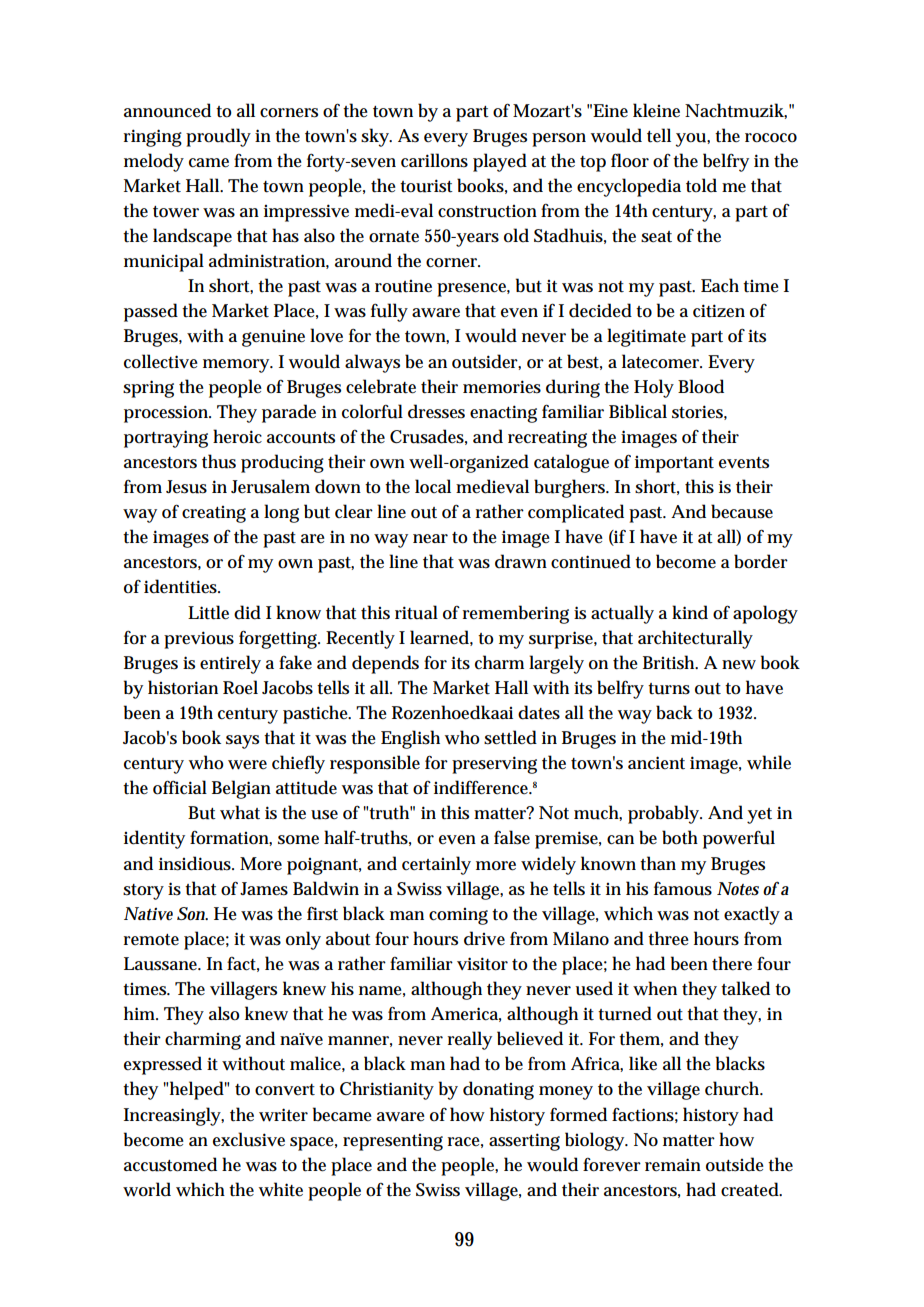 This page has width=924, height=1307. Describe the element at coordinates (673, 1165) in the page. I see `remain` at that location.
